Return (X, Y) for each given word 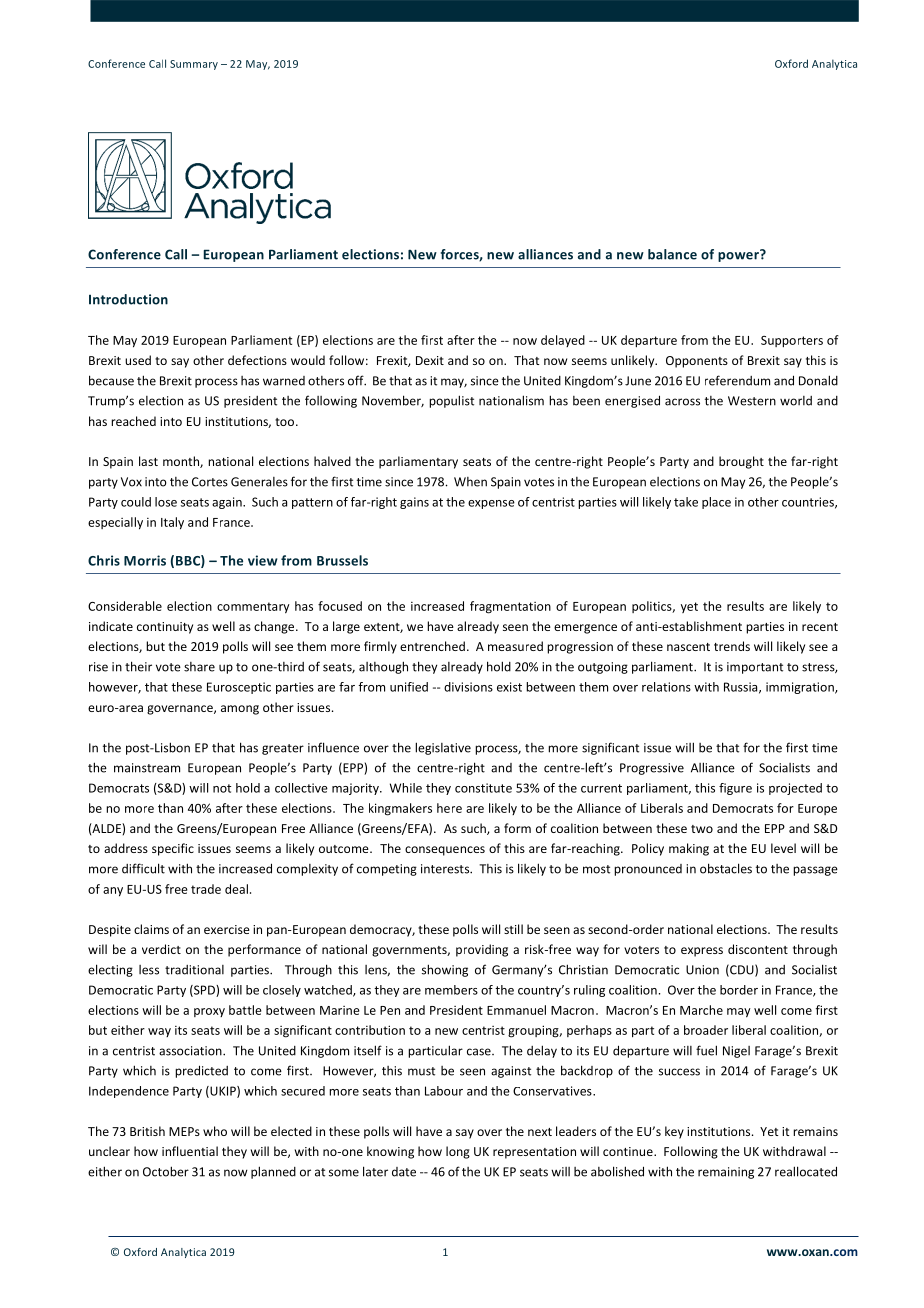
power (739, 255)
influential (190, 1151)
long (458, 1152)
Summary (194, 65)
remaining (726, 1173)
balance (672, 254)
